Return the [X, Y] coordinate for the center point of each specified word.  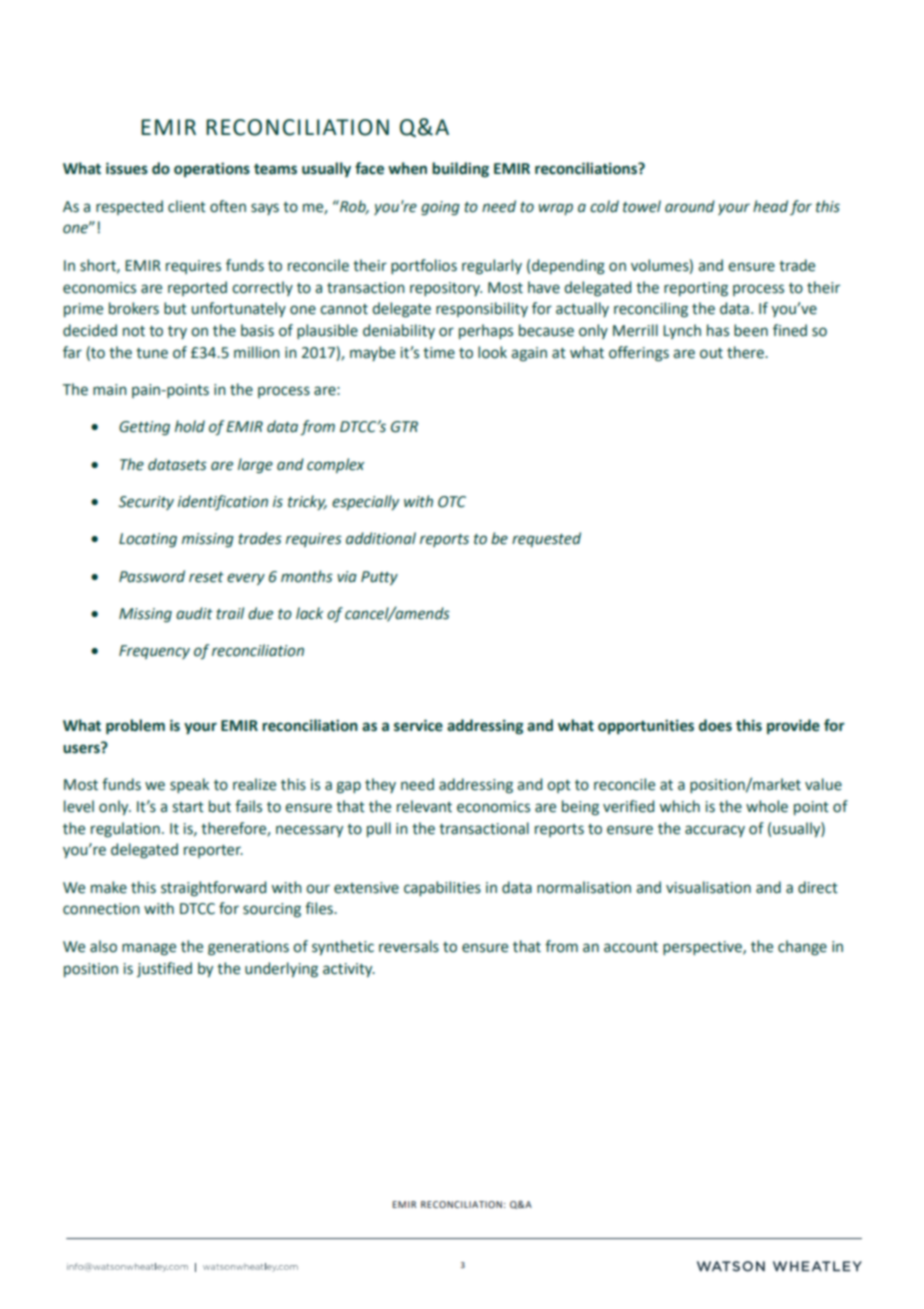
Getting [144, 428]
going [440, 208]
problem [135, 727]
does [715, 725]
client [187, 206]
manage [149, 949]
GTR [404, 427]
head [770, 206]
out [711, 353]
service [418, 725]
